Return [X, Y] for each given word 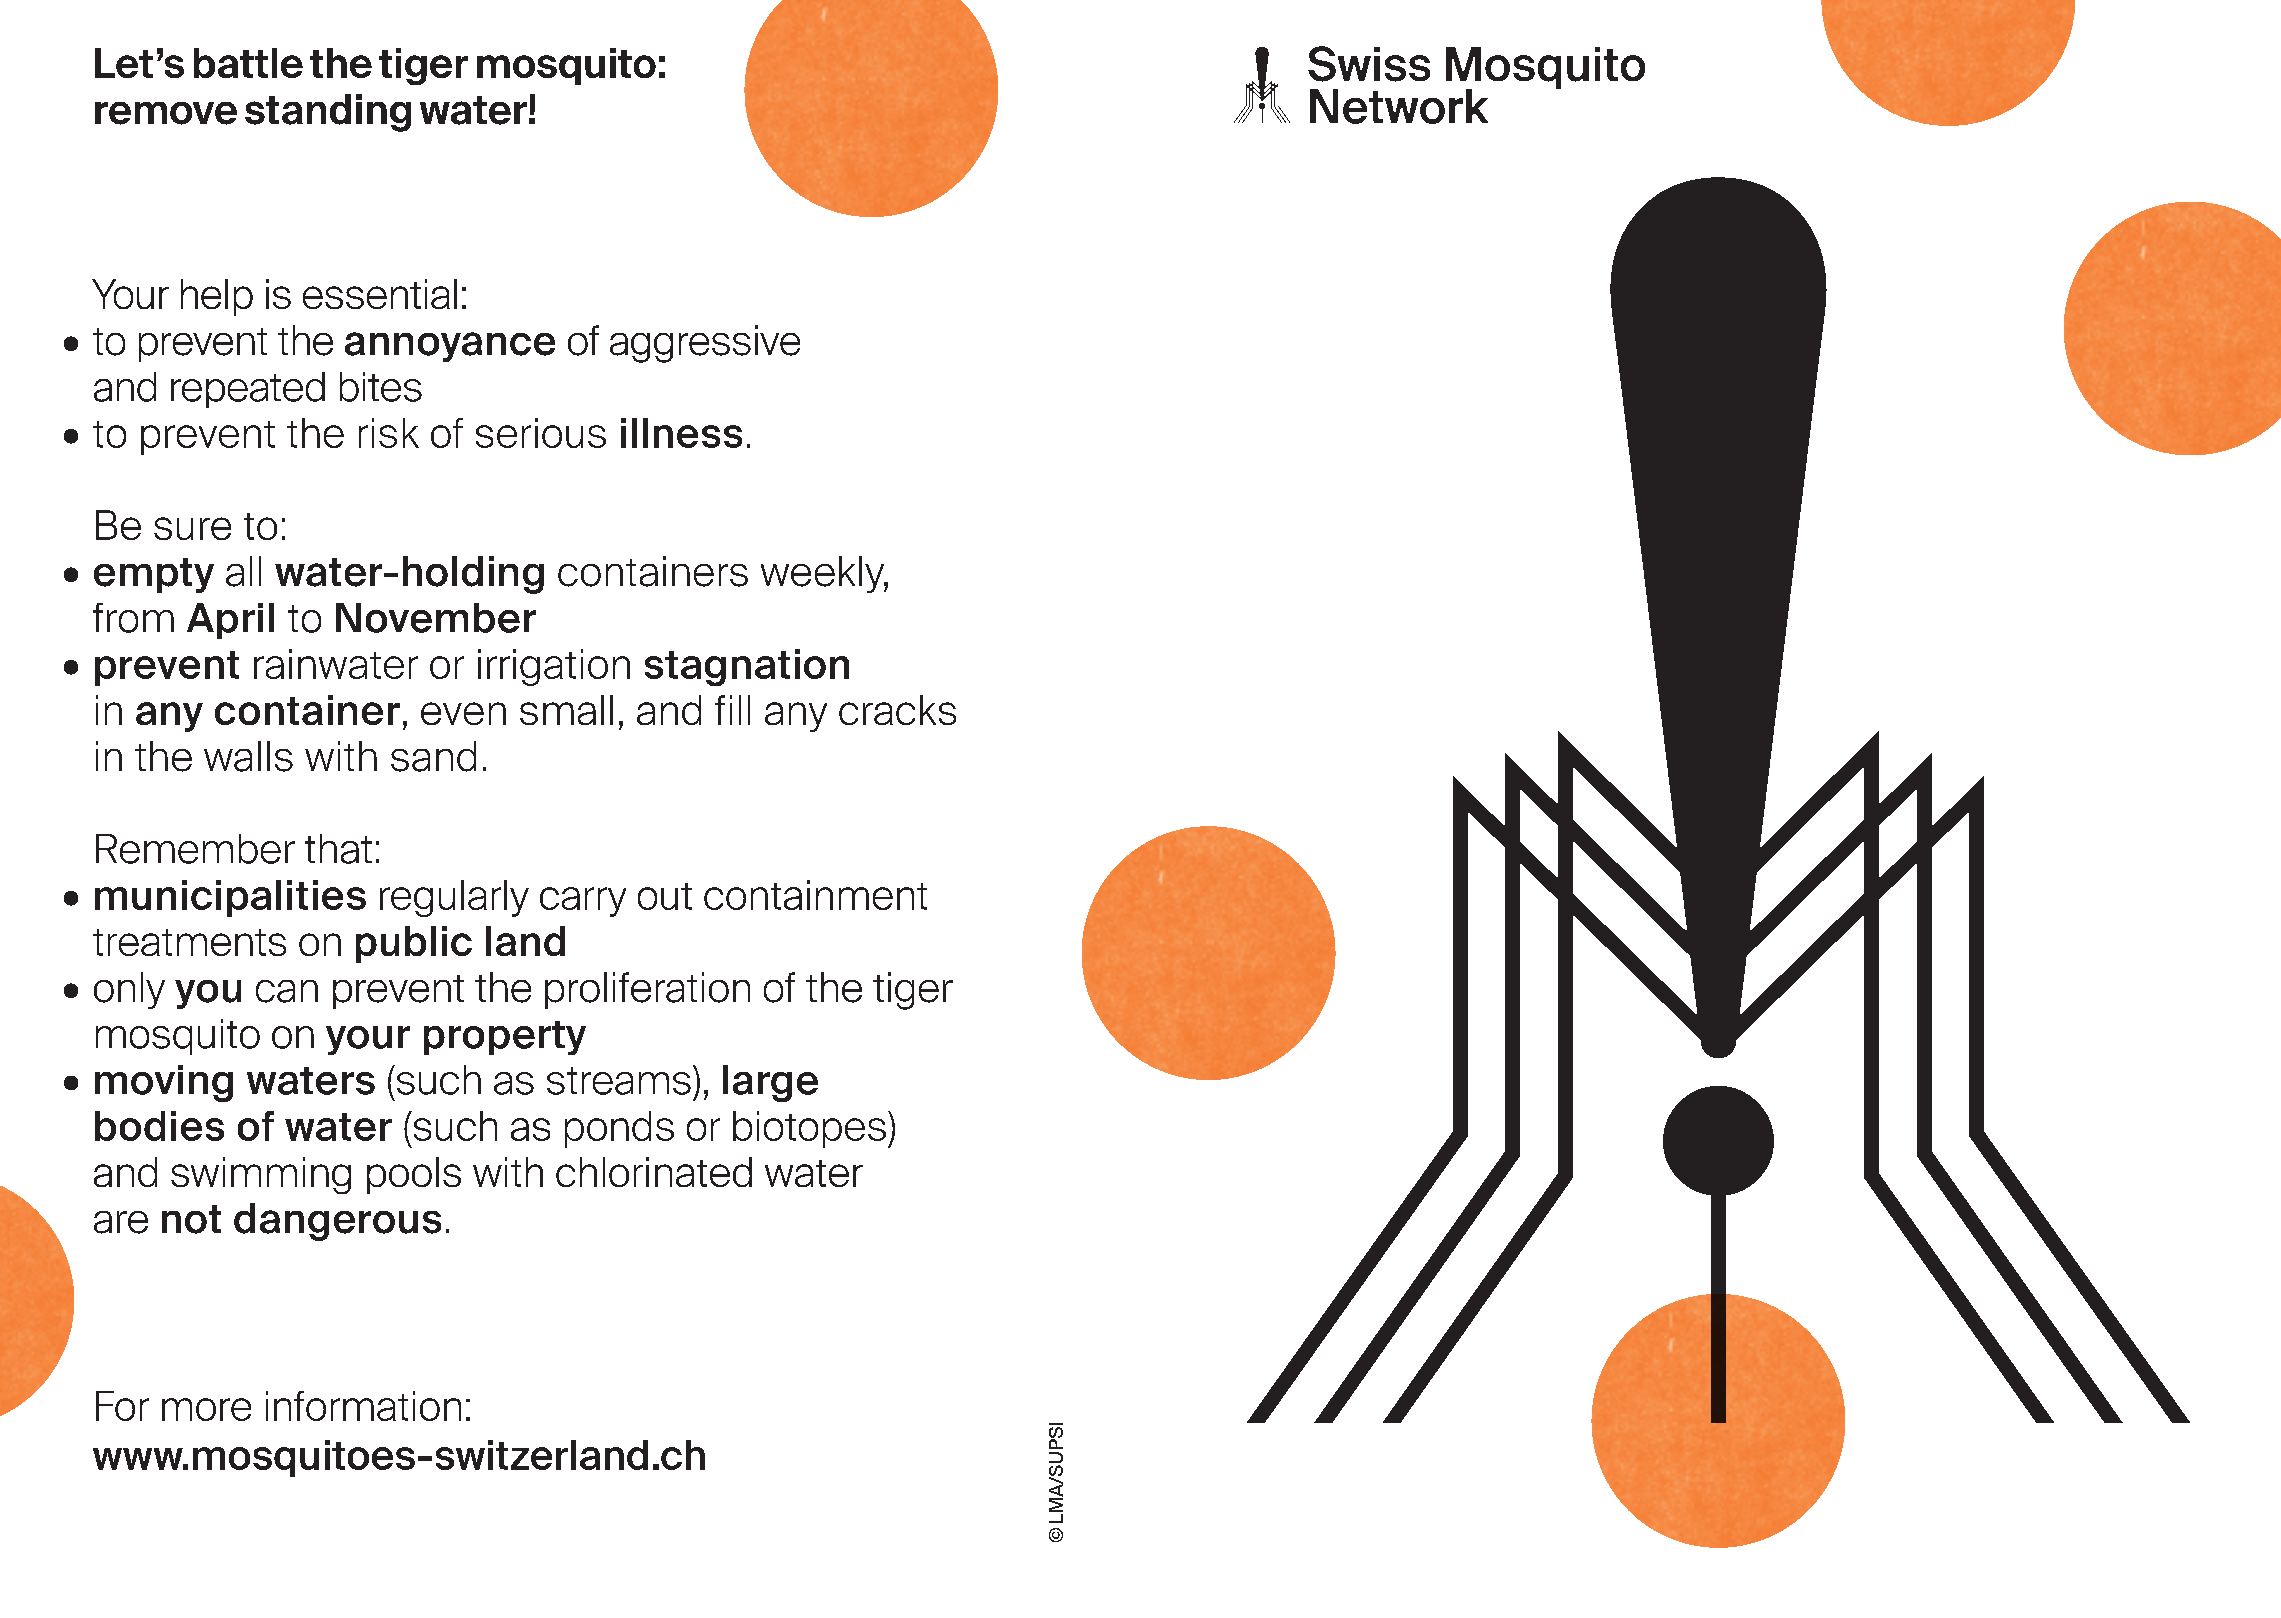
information [363, 1406]
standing [328, 113]
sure [192, 528]
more [206, 1409]
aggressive [705, 344]
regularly [454, 898]
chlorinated [654, 1172]
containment [815, 895]
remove [166, 113]
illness [681, 433]
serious [541, 433]
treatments [189, 942]
